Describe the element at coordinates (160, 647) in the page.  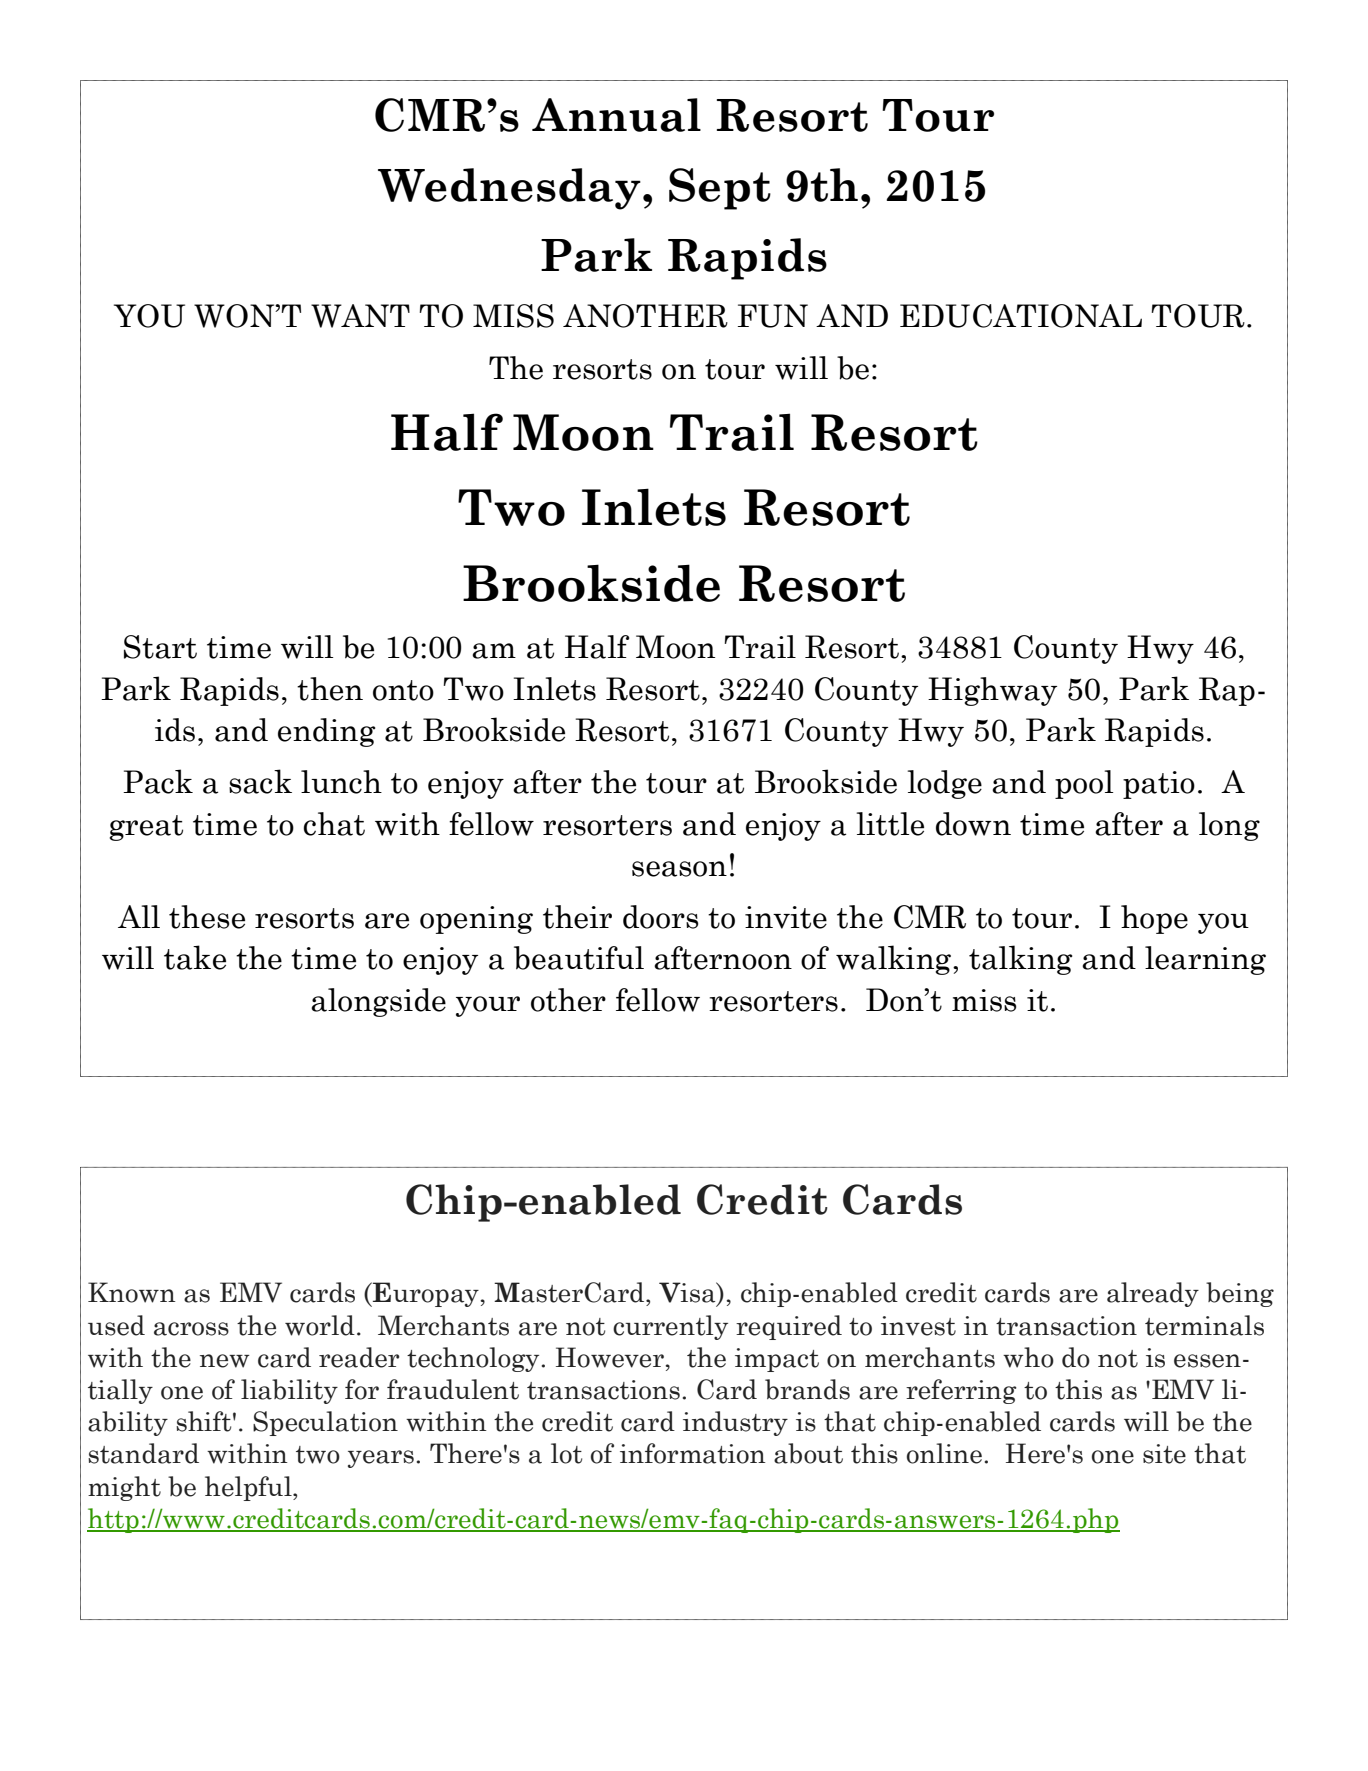
I see `Start` at that location.
